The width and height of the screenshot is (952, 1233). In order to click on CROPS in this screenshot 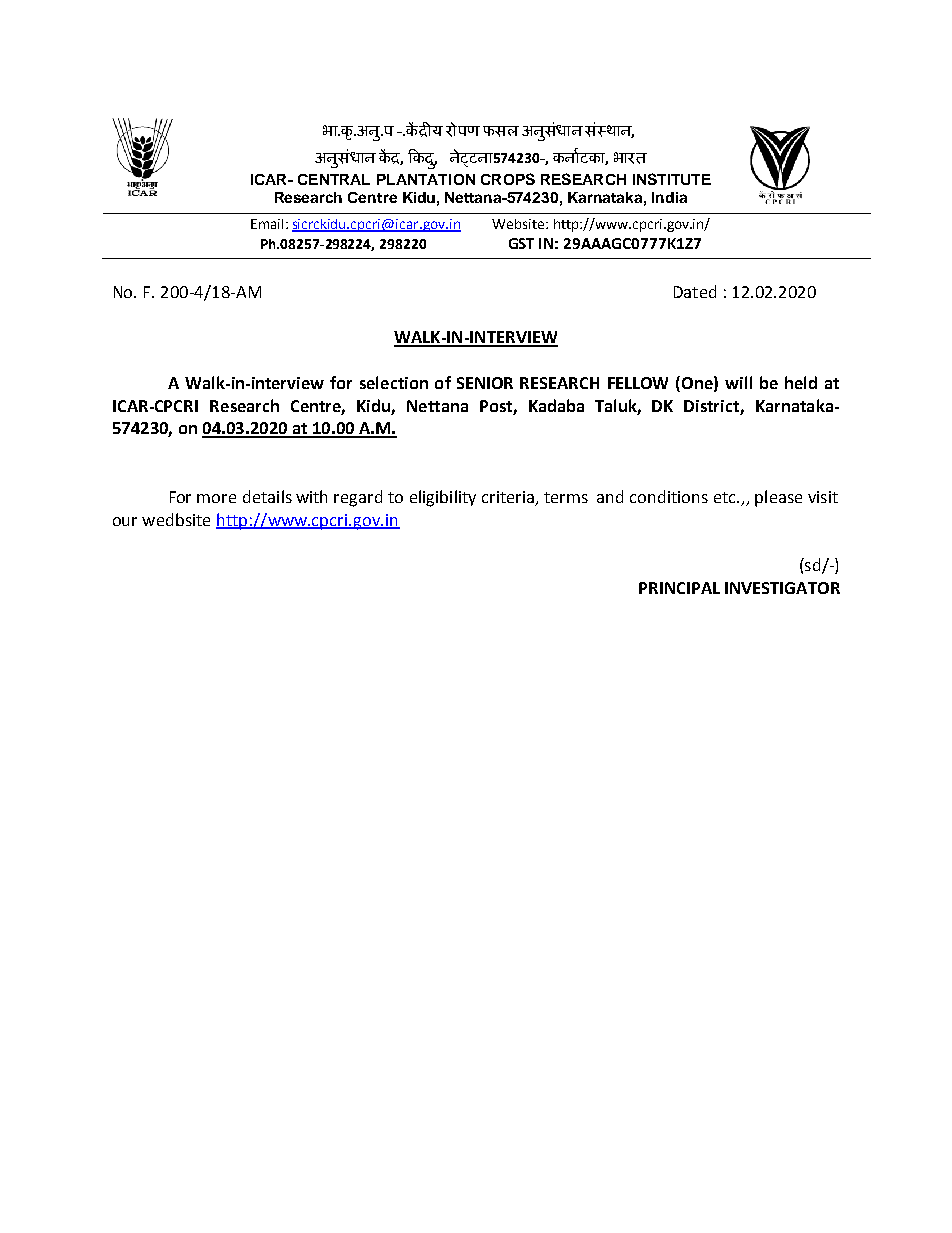, I will do `click(508, 179)`.
